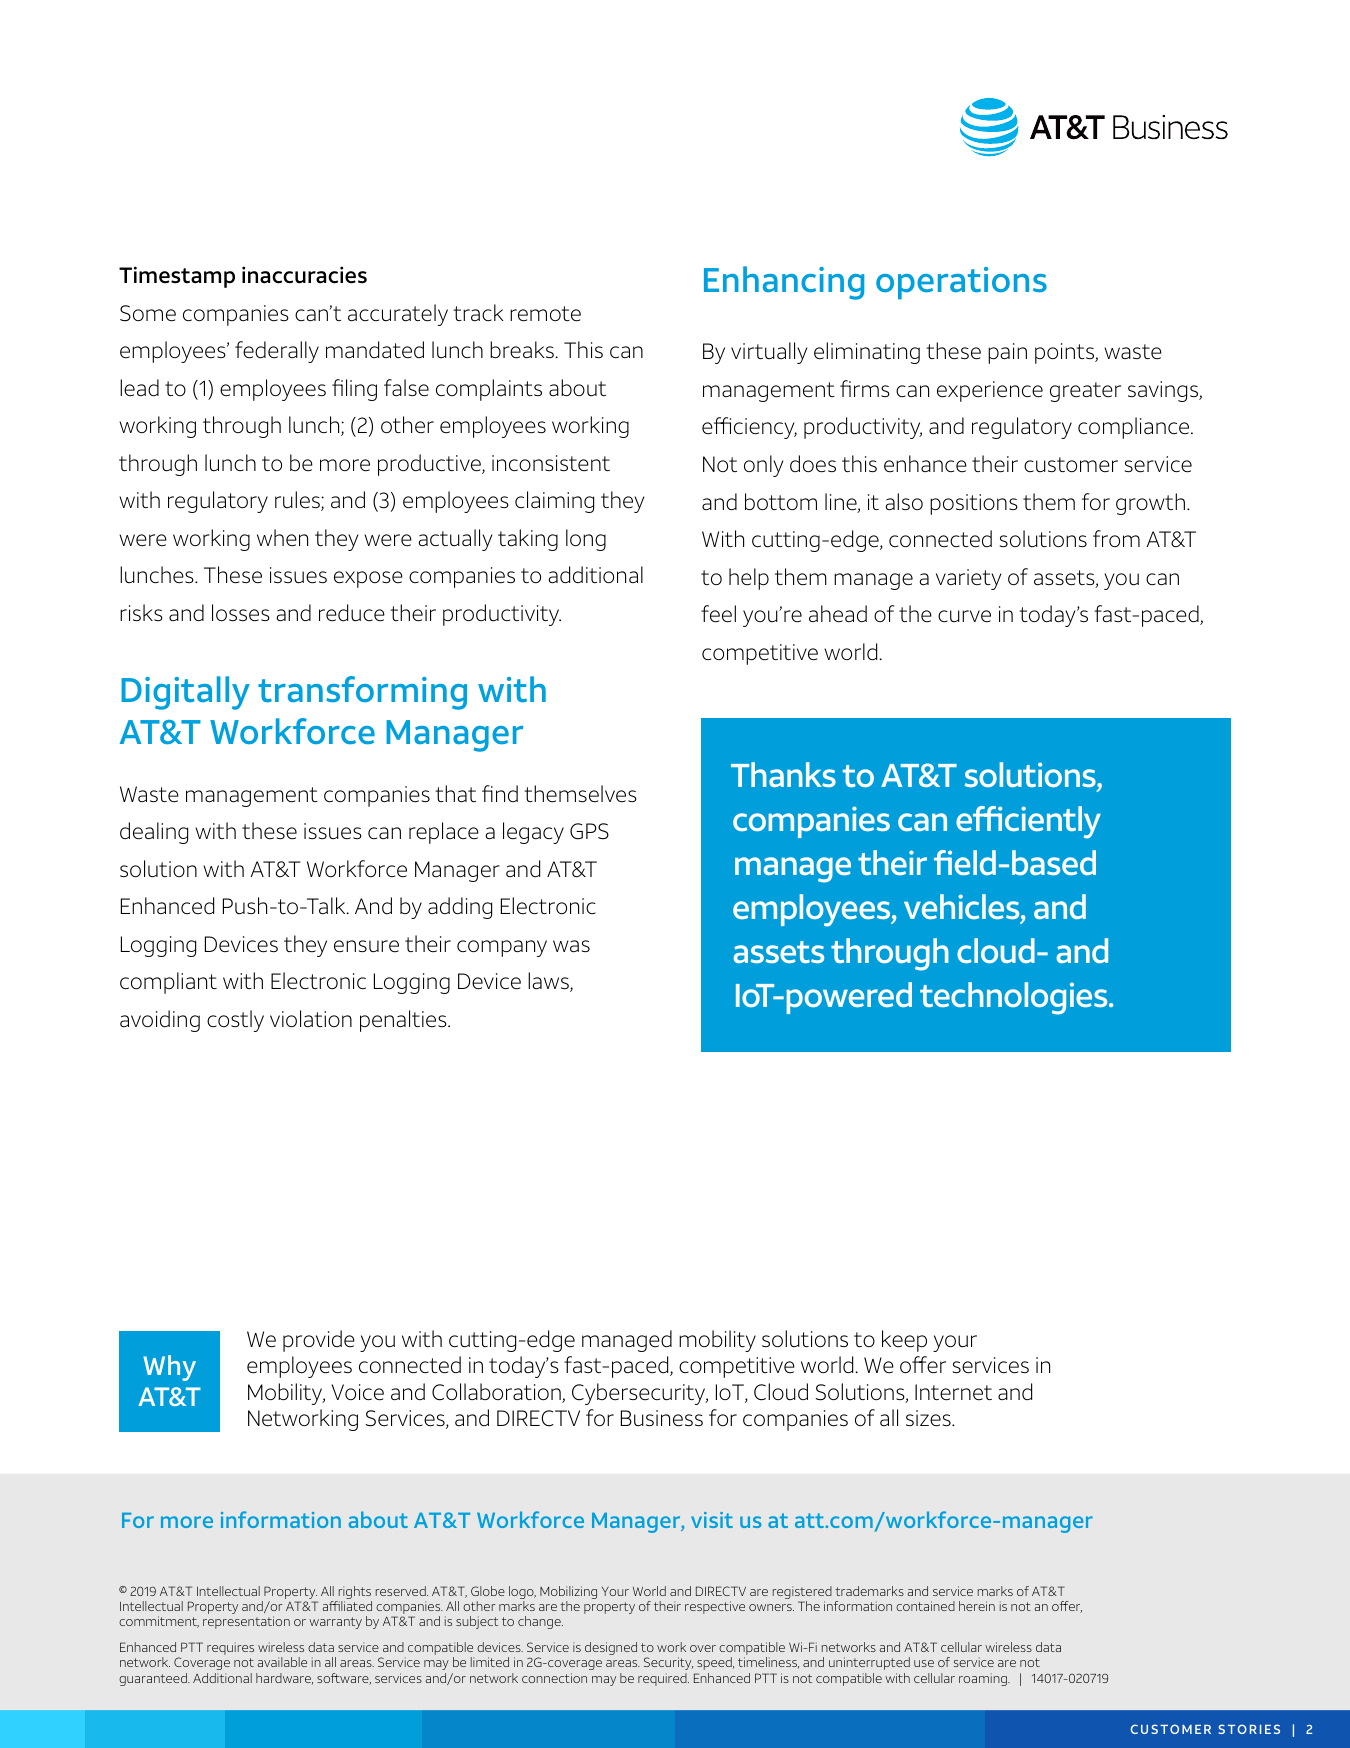 The image size is (1350, 1748). What do you see at coordinates (1085, 392) in the screenshot?
I see `greater` at bounding box center [1085, 392].
